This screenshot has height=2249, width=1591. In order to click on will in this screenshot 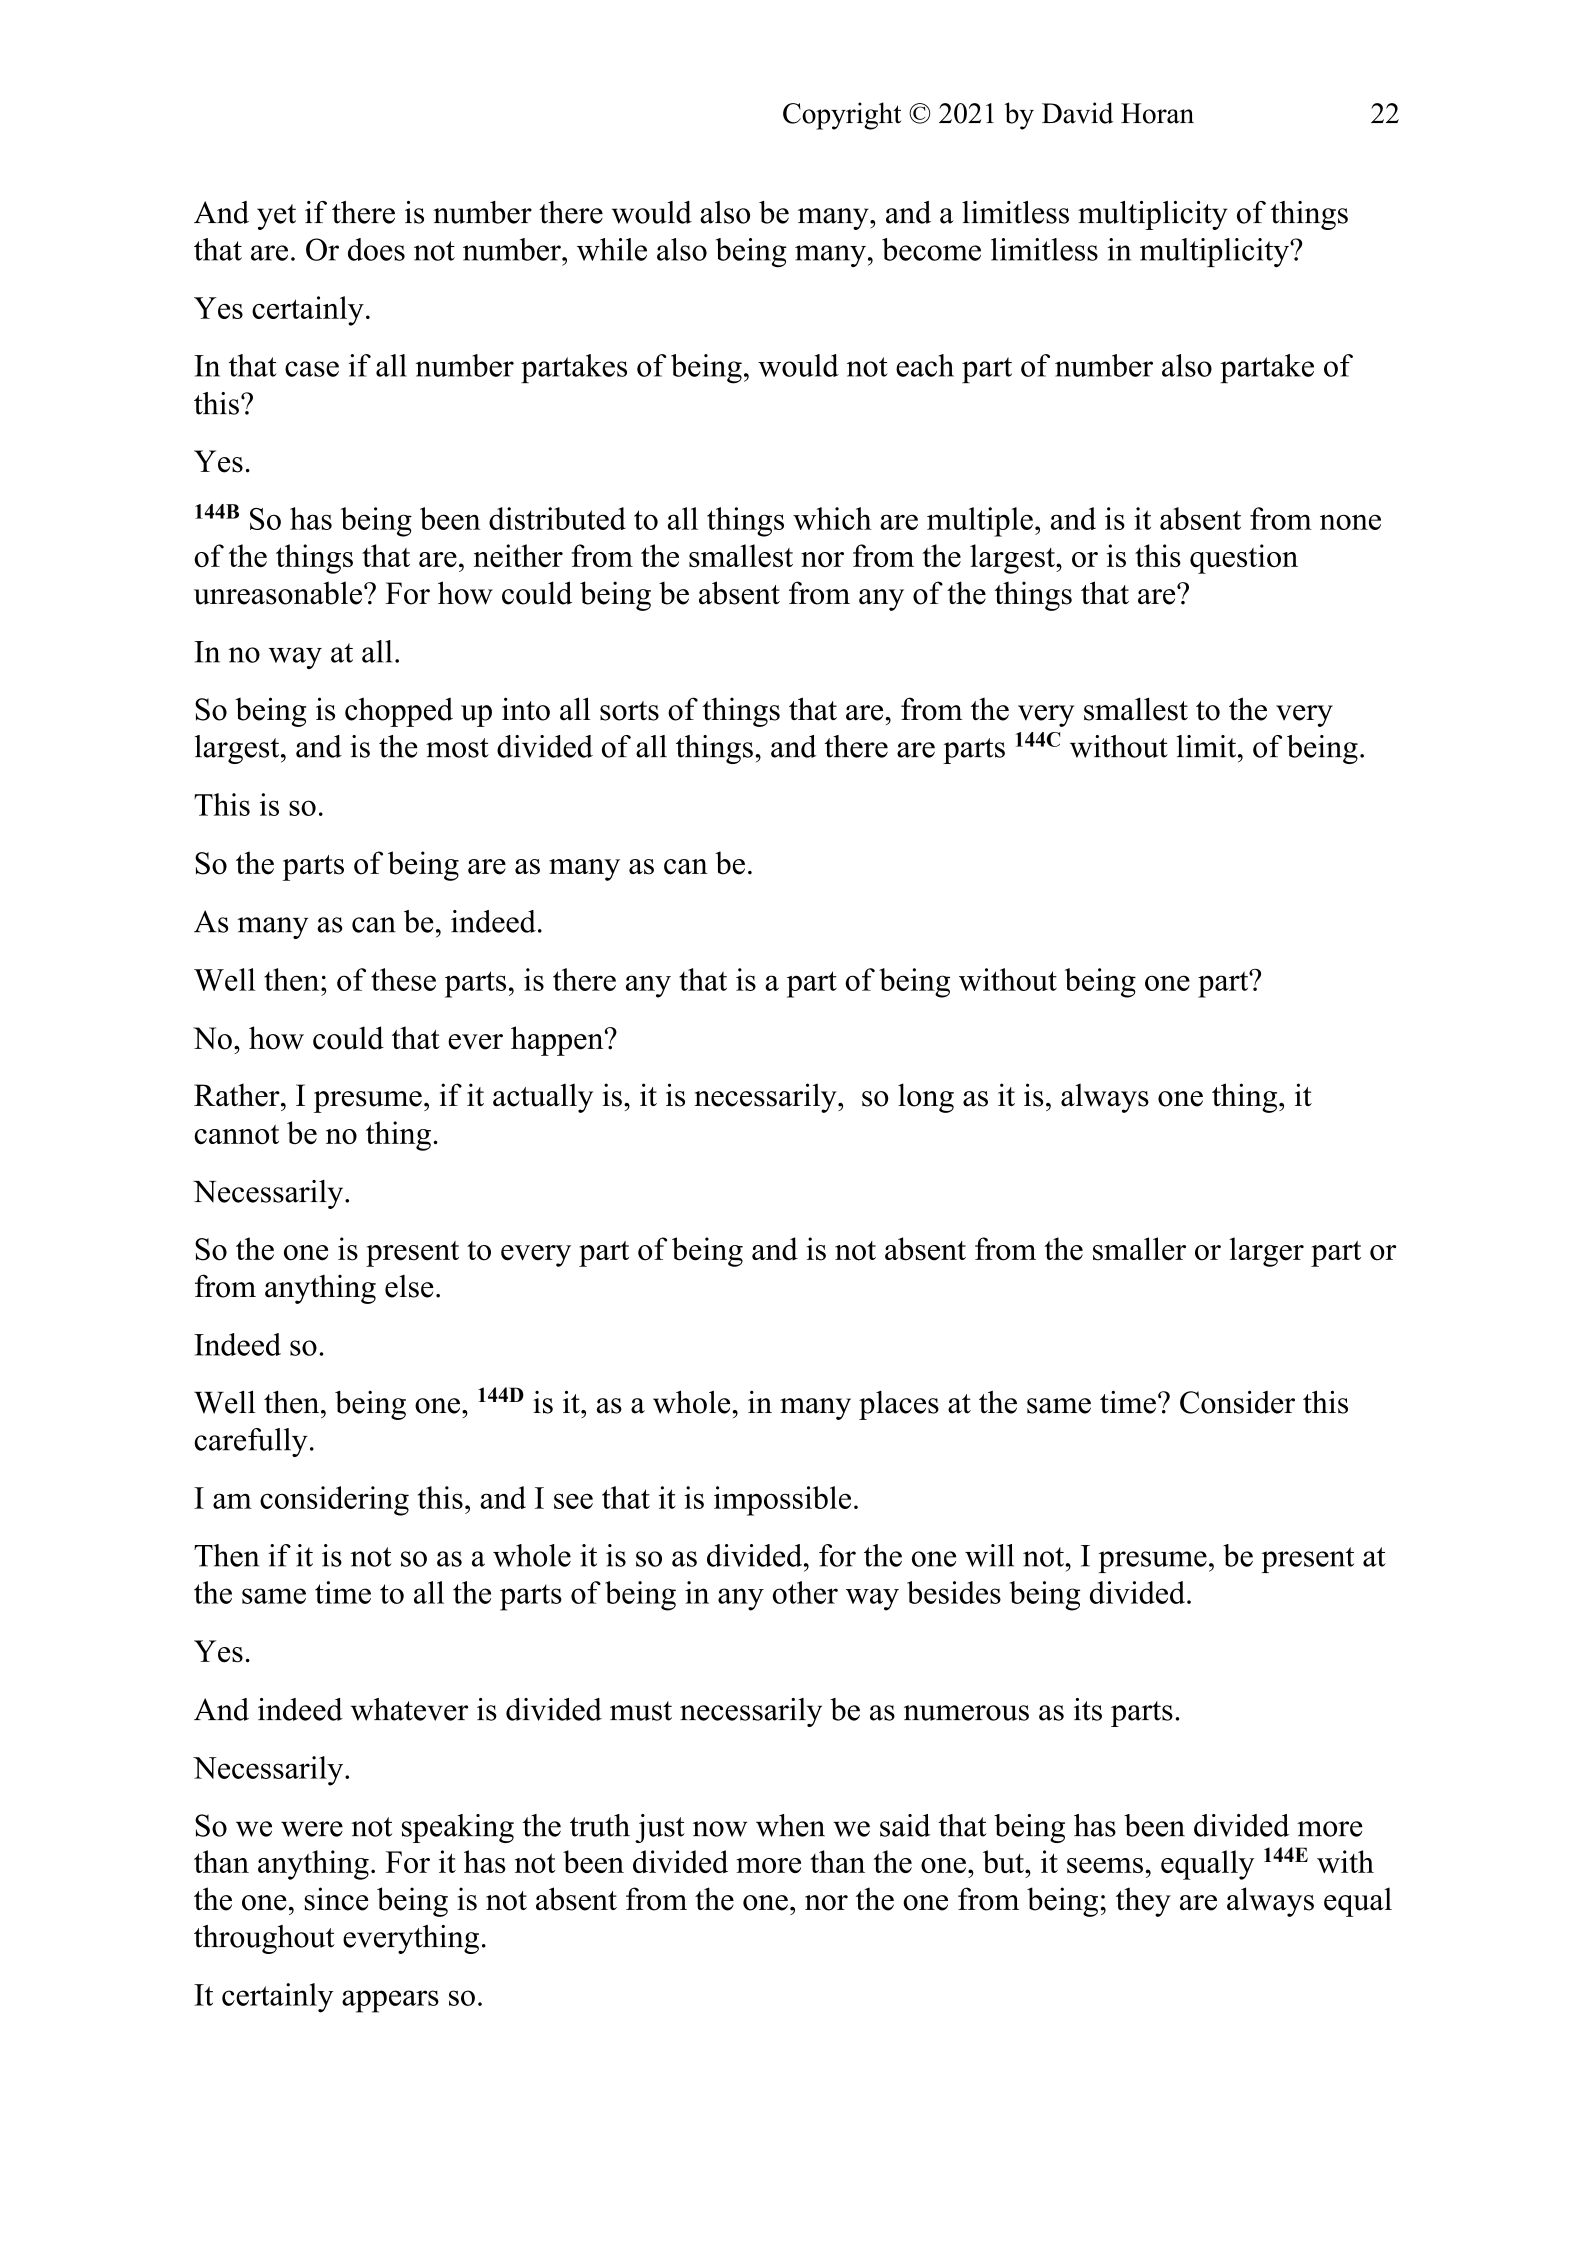, I will do `click(989, 1555)`.
